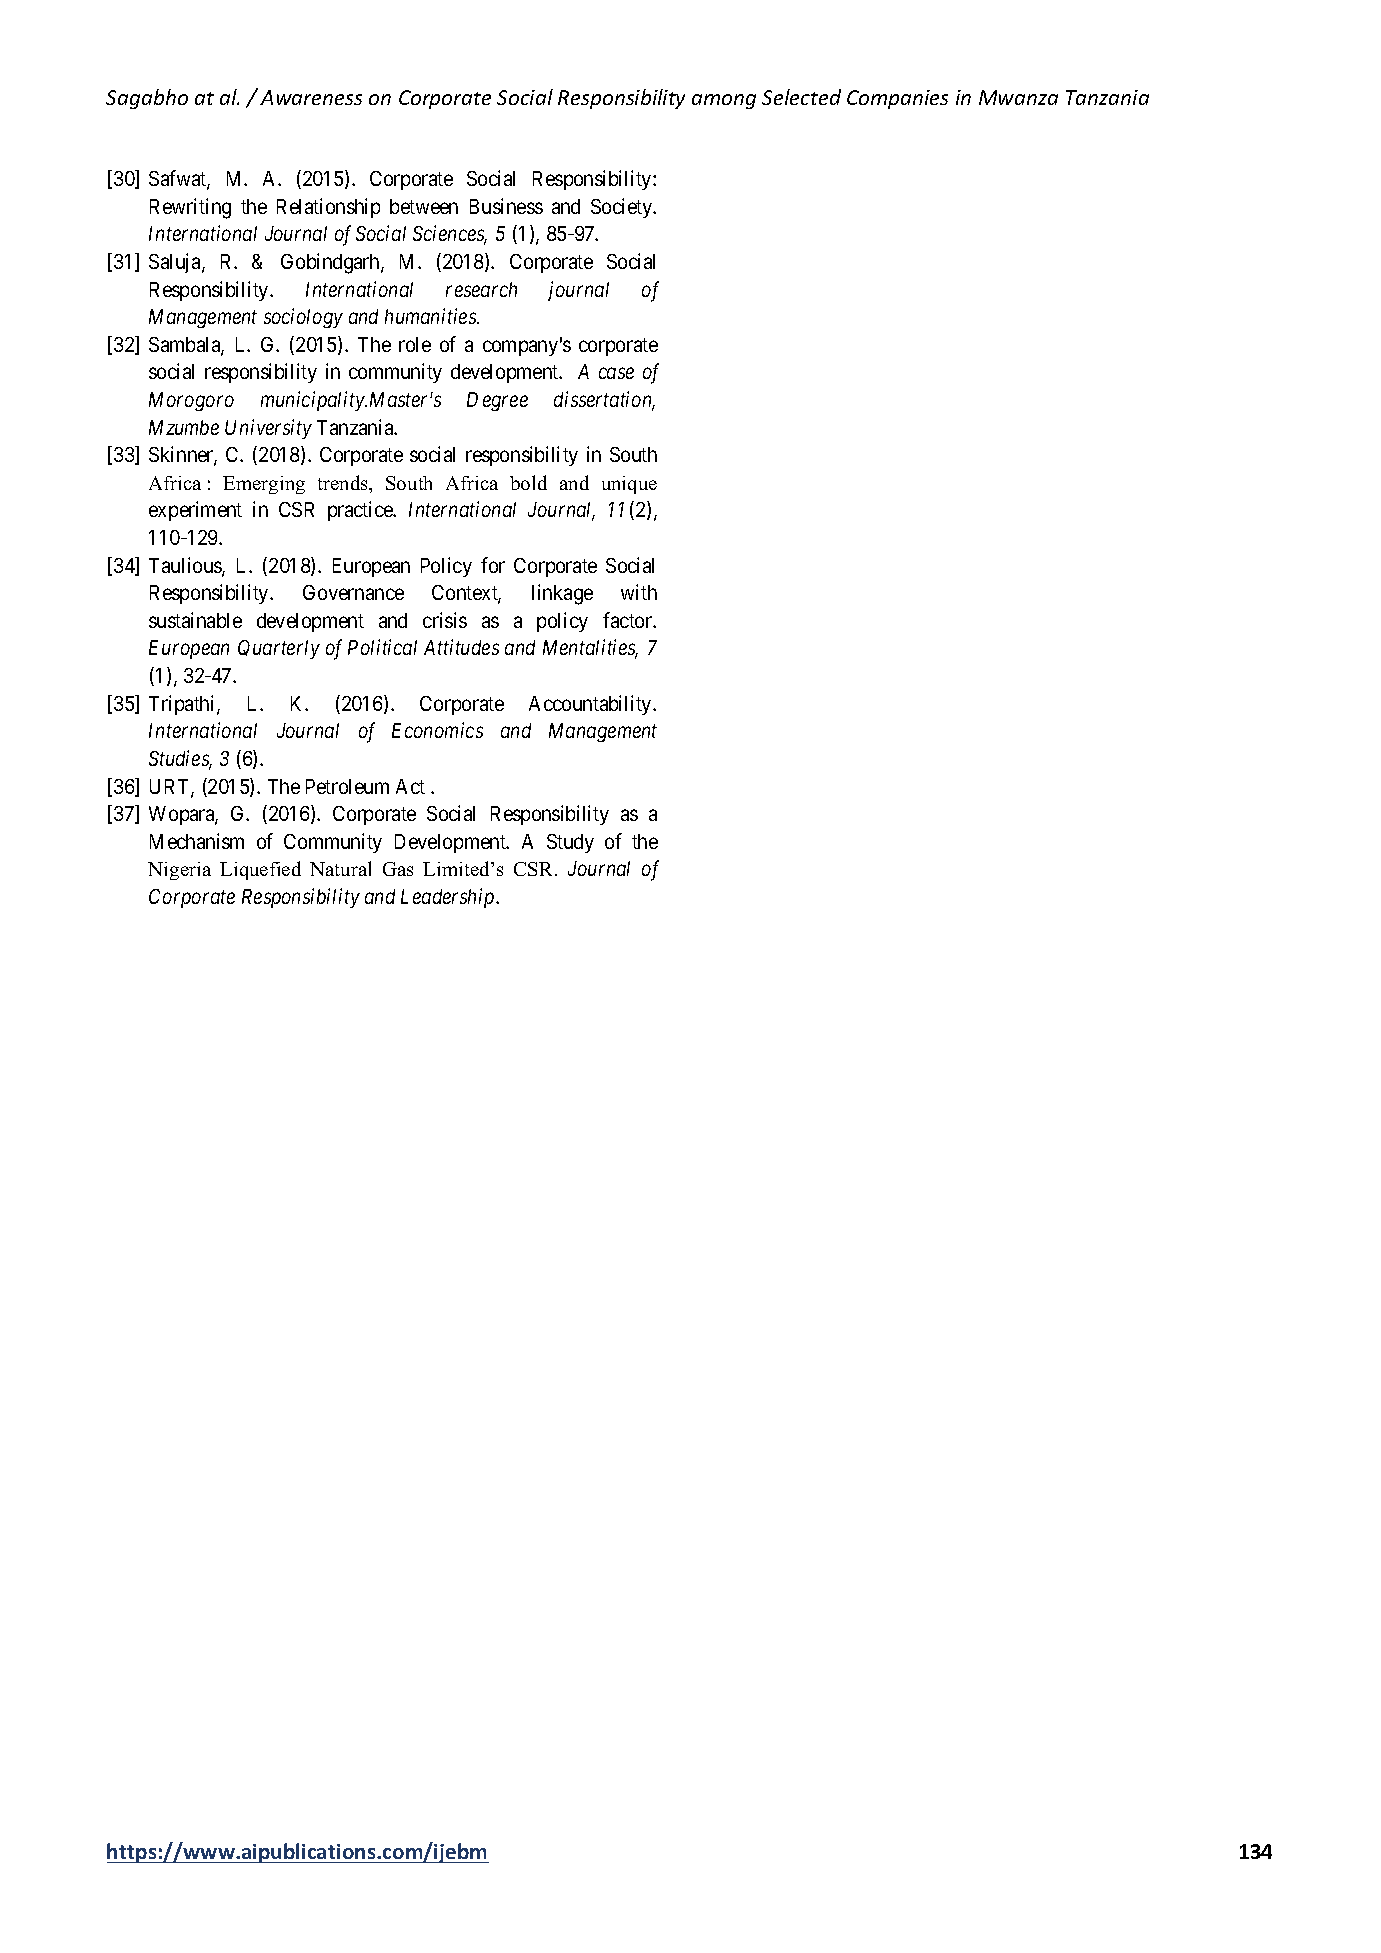 The height and width of the screenshot is (1953, 1381). What do you see at coordinates (279, 649) in the screenshot?
I see `Quarterly` at bounding box center [279, 649].
